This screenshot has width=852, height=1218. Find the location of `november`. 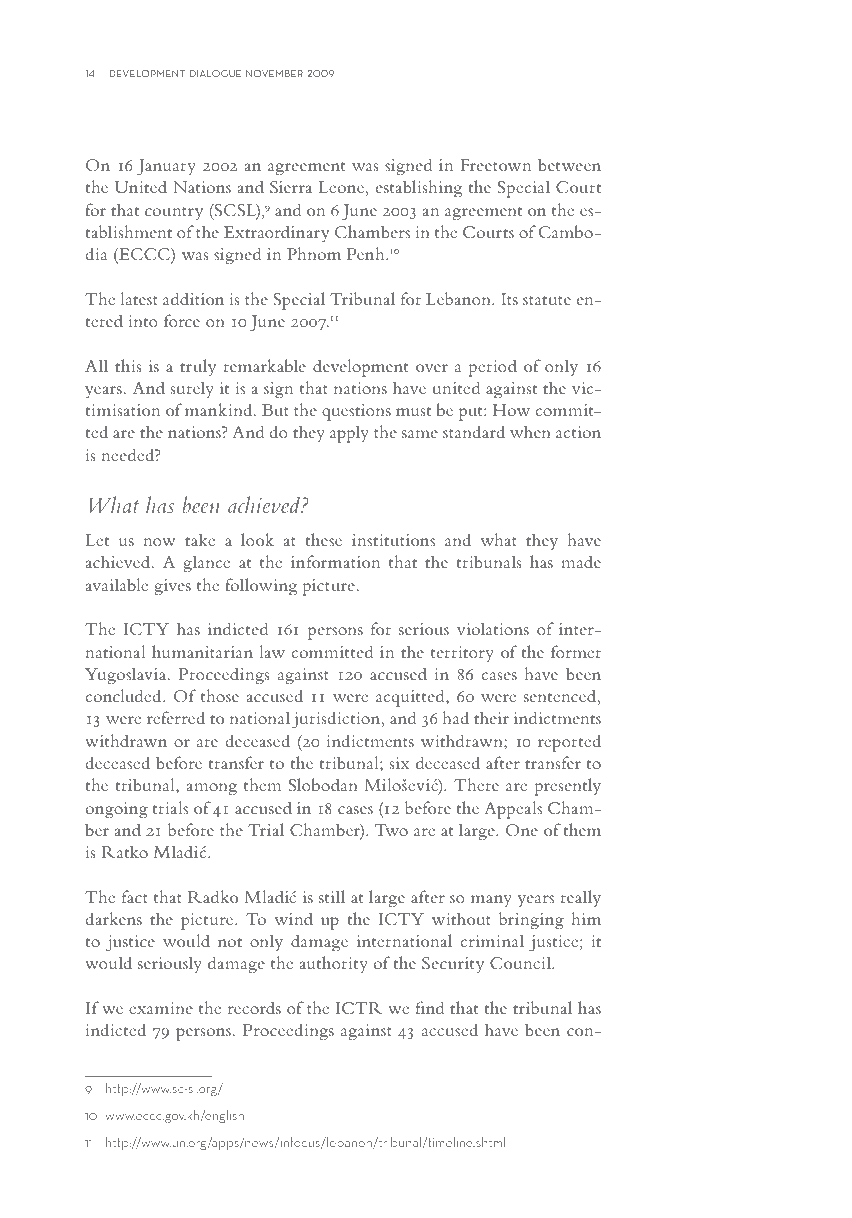

november is located at coordinates (274, 73).
